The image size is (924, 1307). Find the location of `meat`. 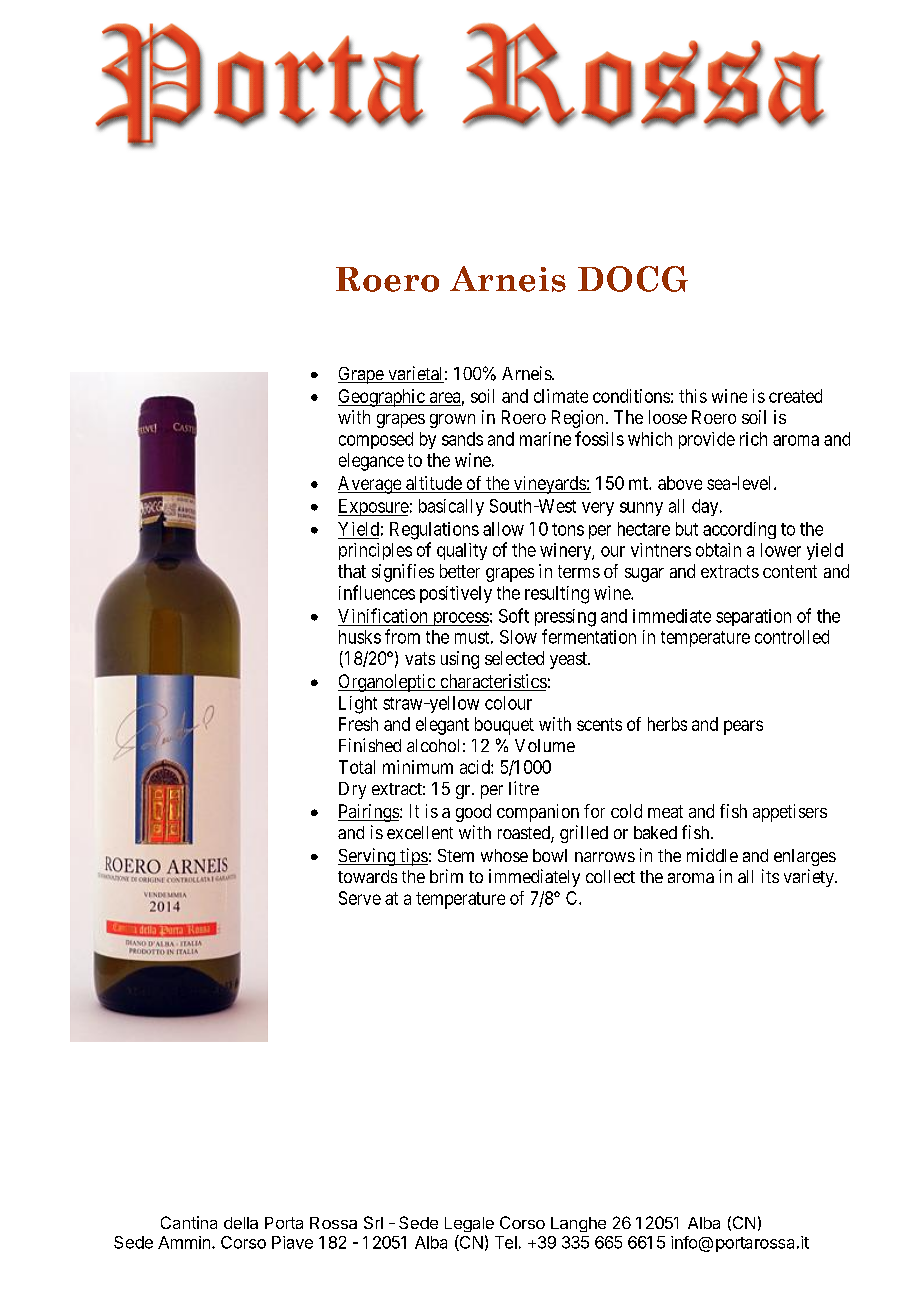

meat is located at coordinates (665, 811).
